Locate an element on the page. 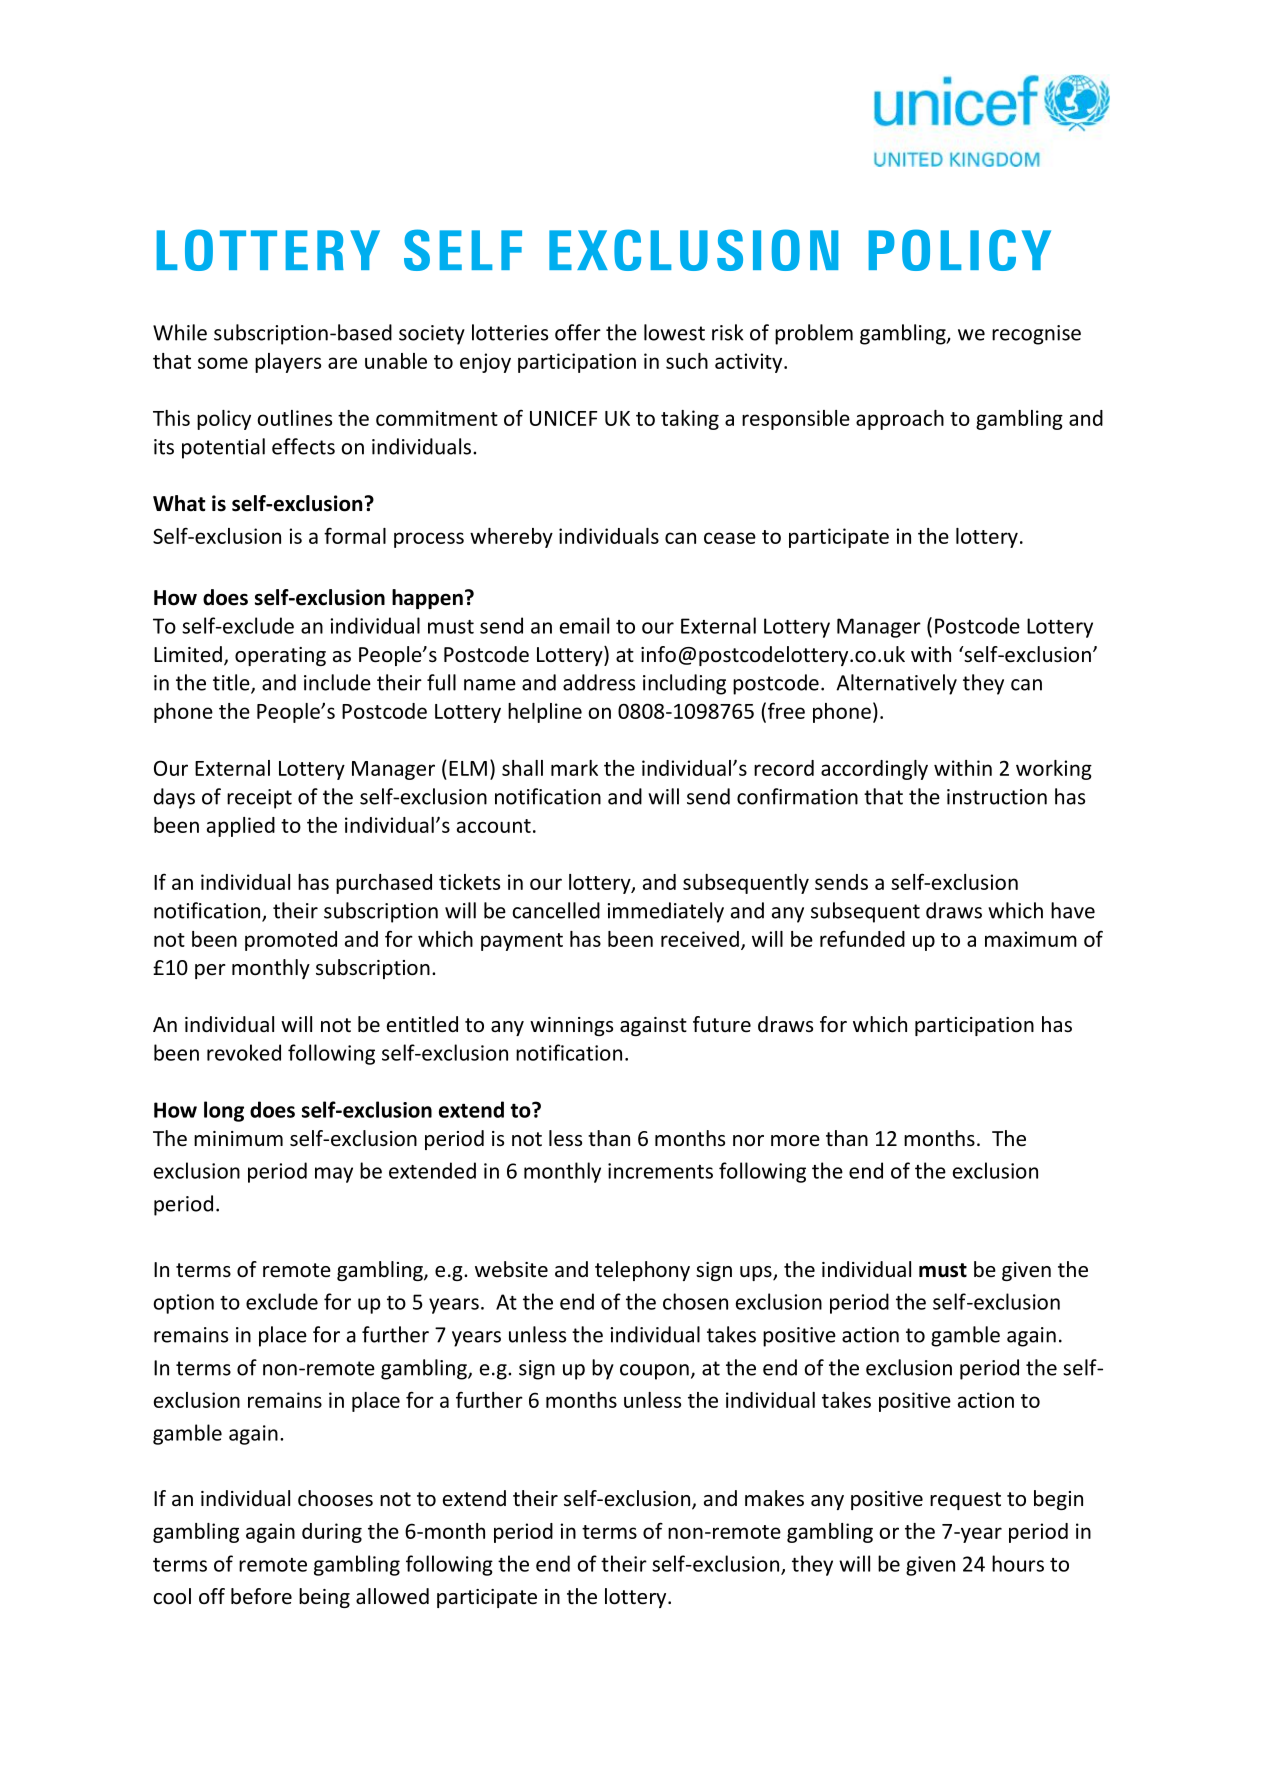 Image resolution: width=1262 pixels, height=1785 pixels. hours is located at coordinates (1018, 1563).
